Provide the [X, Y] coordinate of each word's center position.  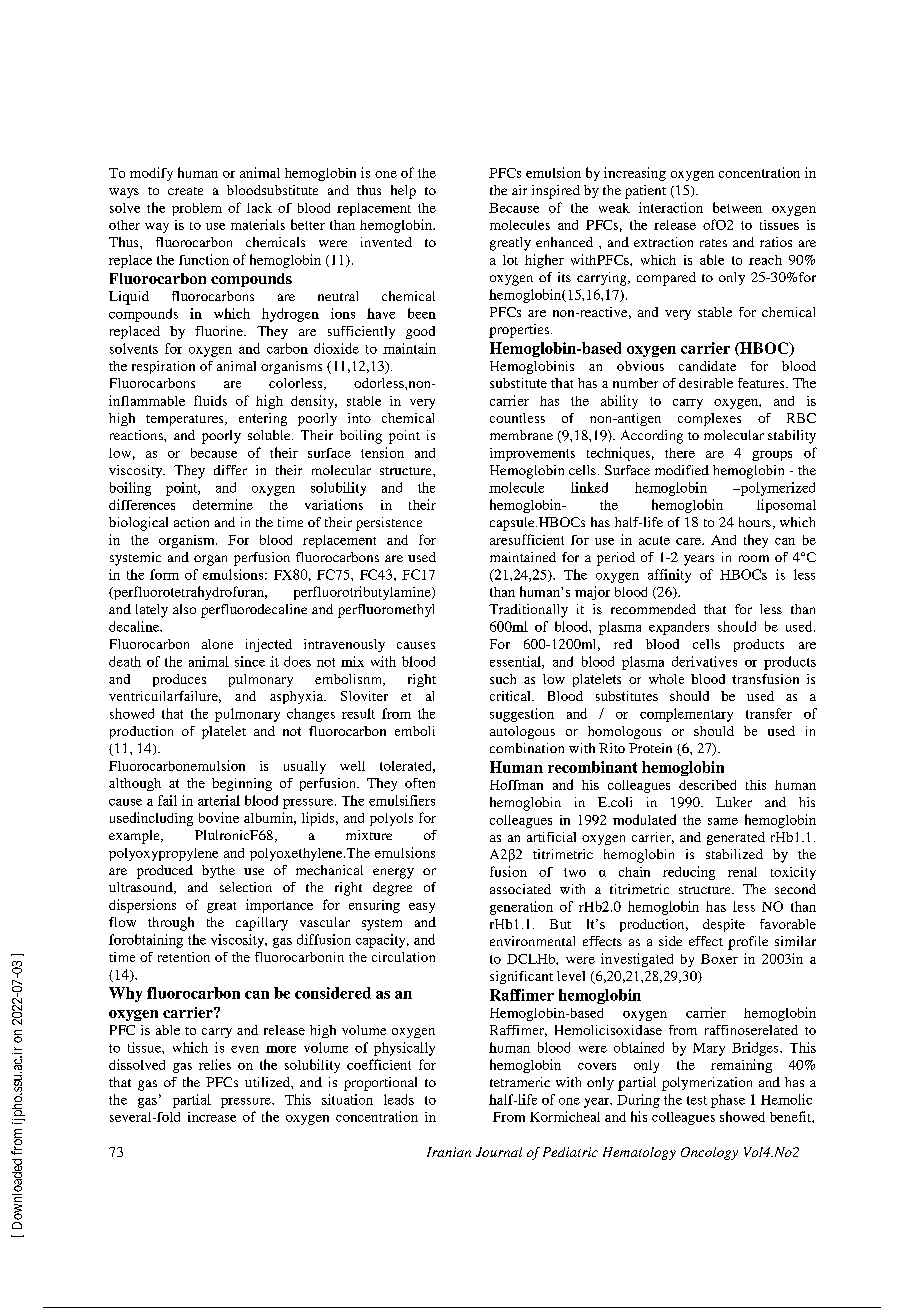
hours [755, 522]
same [723, 821]
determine [223, 504]
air [519, 190]
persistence [389, 524]
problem [197, 209]
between [737, 207]
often [420, 783]
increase [212, 1117]
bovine [219, 817]
